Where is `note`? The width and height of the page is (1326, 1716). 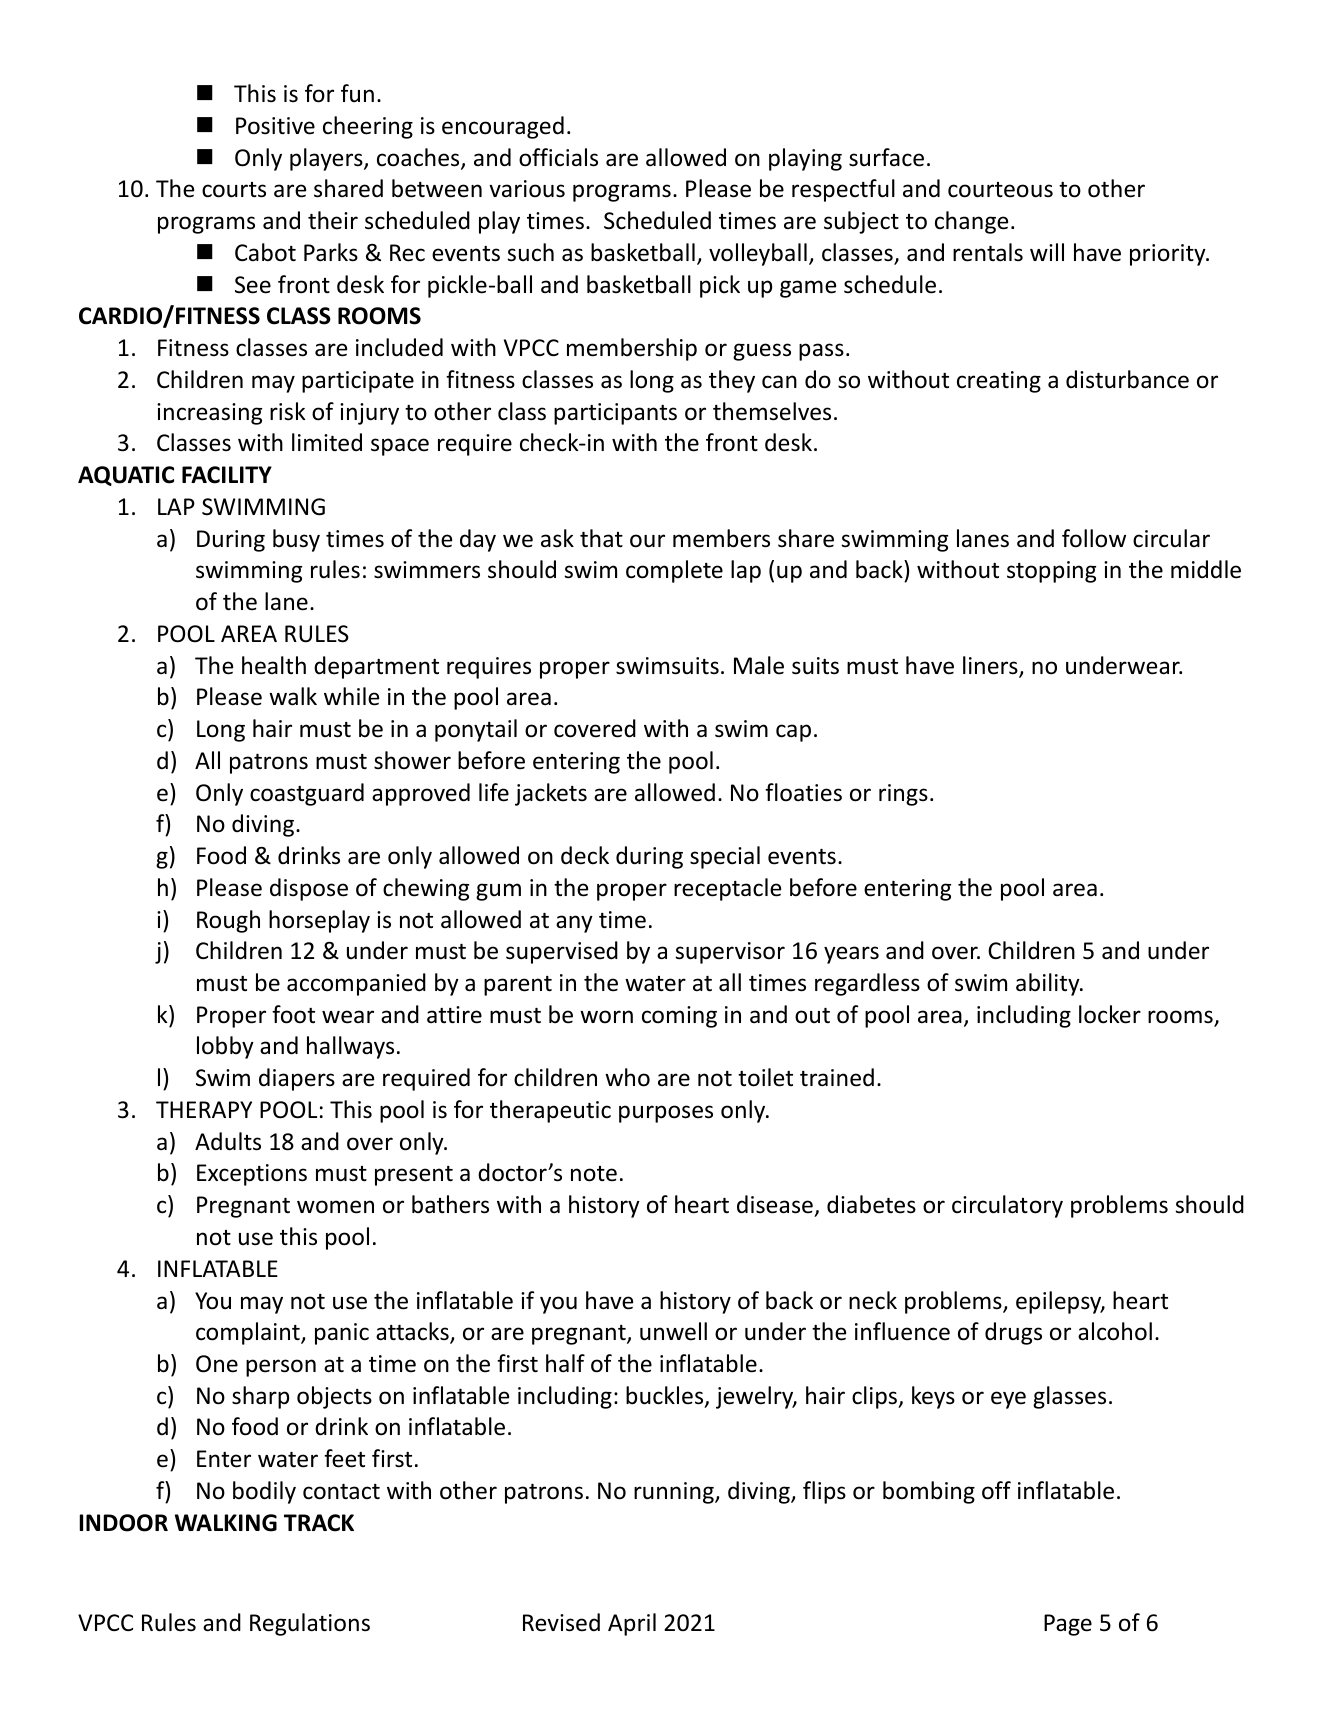 note is located at coordinates (594, 1174).
